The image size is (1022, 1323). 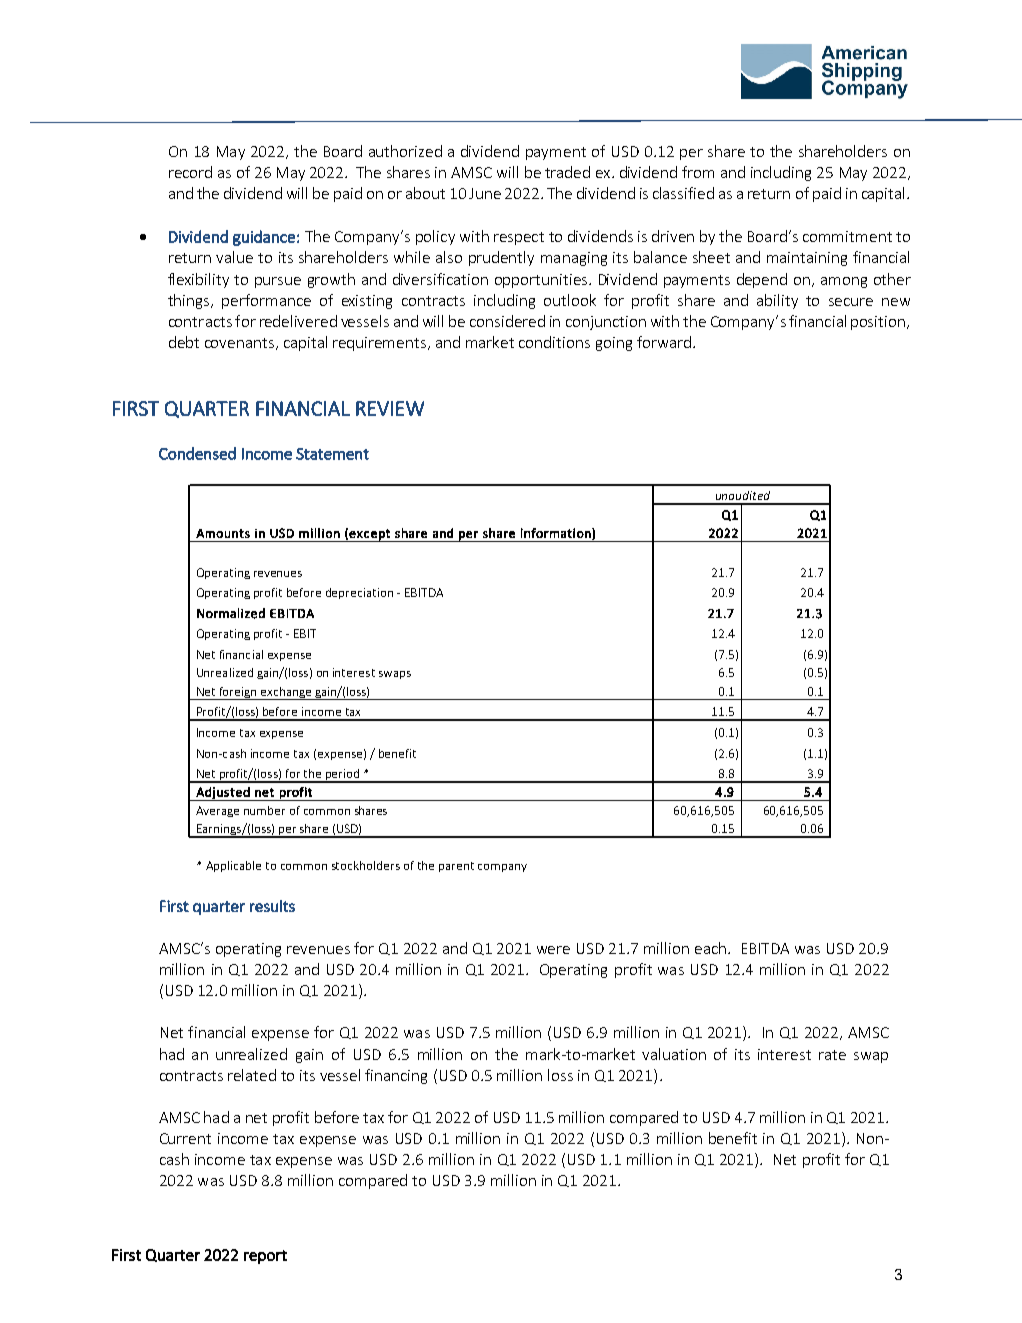 I want to click on each, so click(x=710, y=948).
